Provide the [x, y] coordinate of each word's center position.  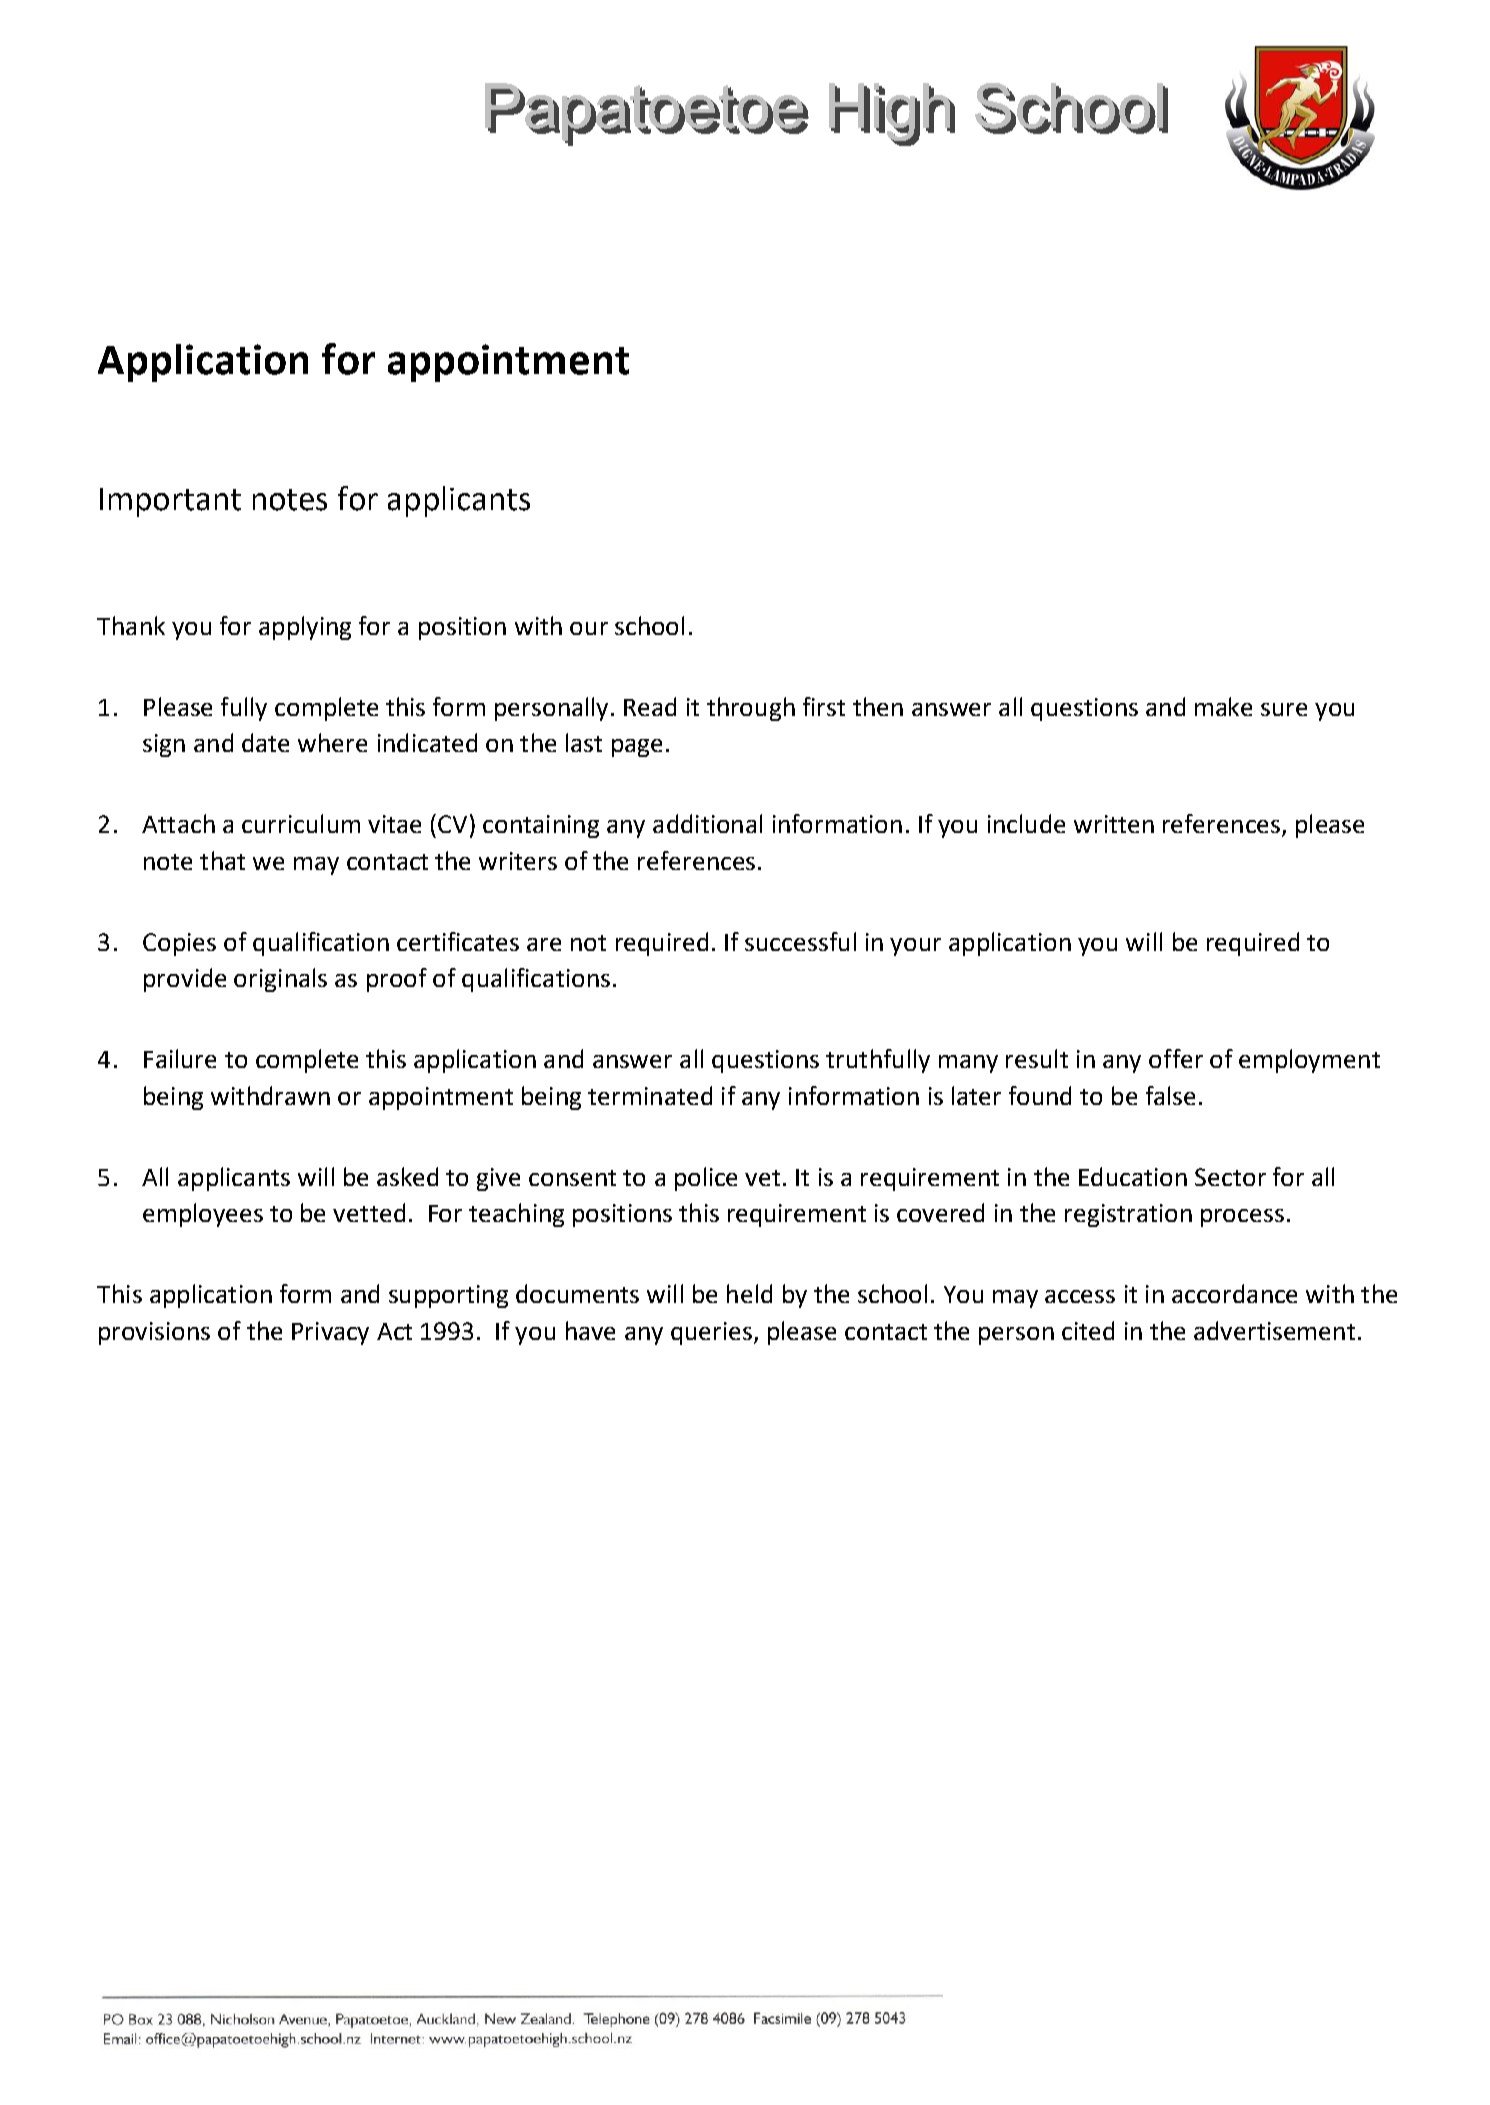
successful [800, 941]
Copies [179, 944]
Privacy [330, 1333]
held [749, 1293]
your [915, 947]
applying [305, 628]
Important [170, 502]
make [1223, 706]
